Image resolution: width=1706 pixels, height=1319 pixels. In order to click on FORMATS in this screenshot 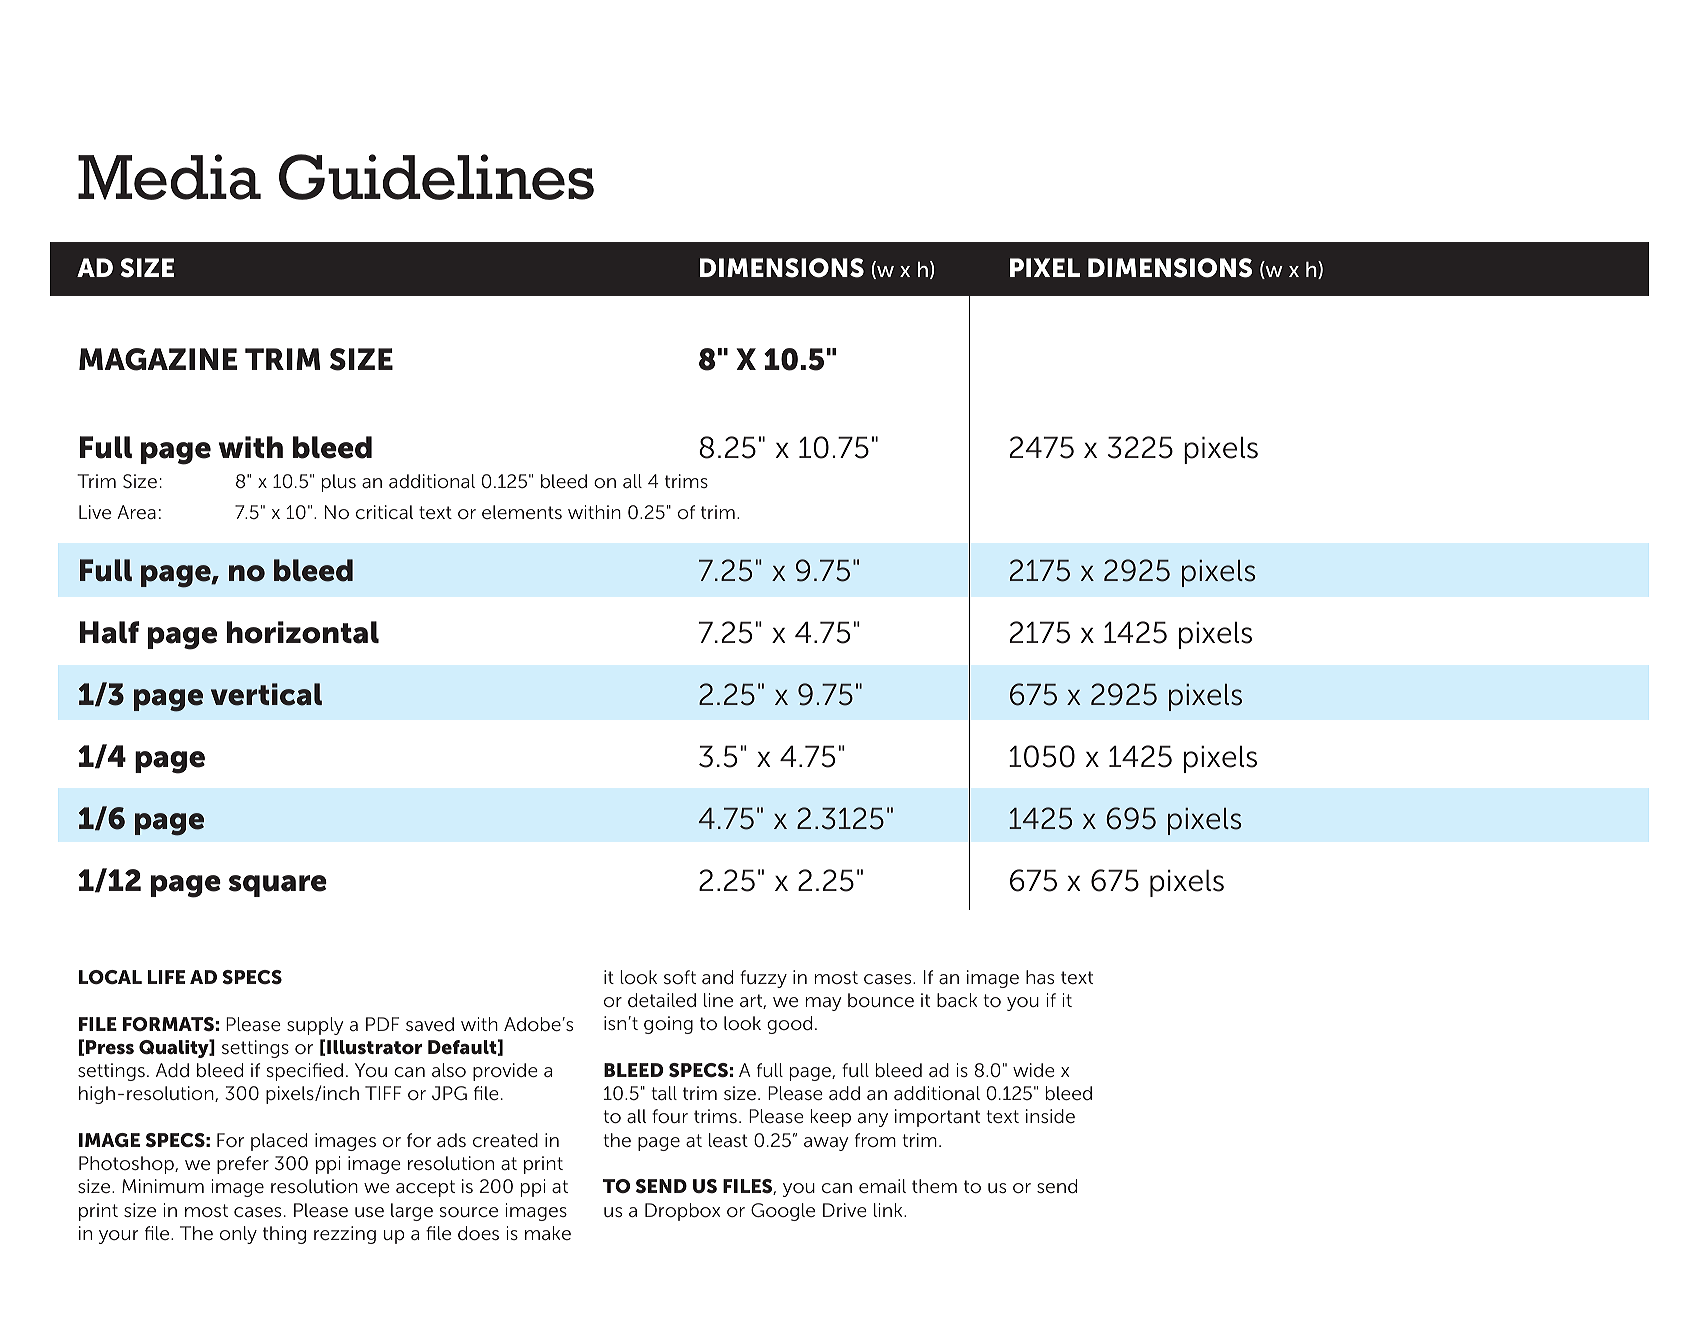, I will do `click(168, 1024)`.
